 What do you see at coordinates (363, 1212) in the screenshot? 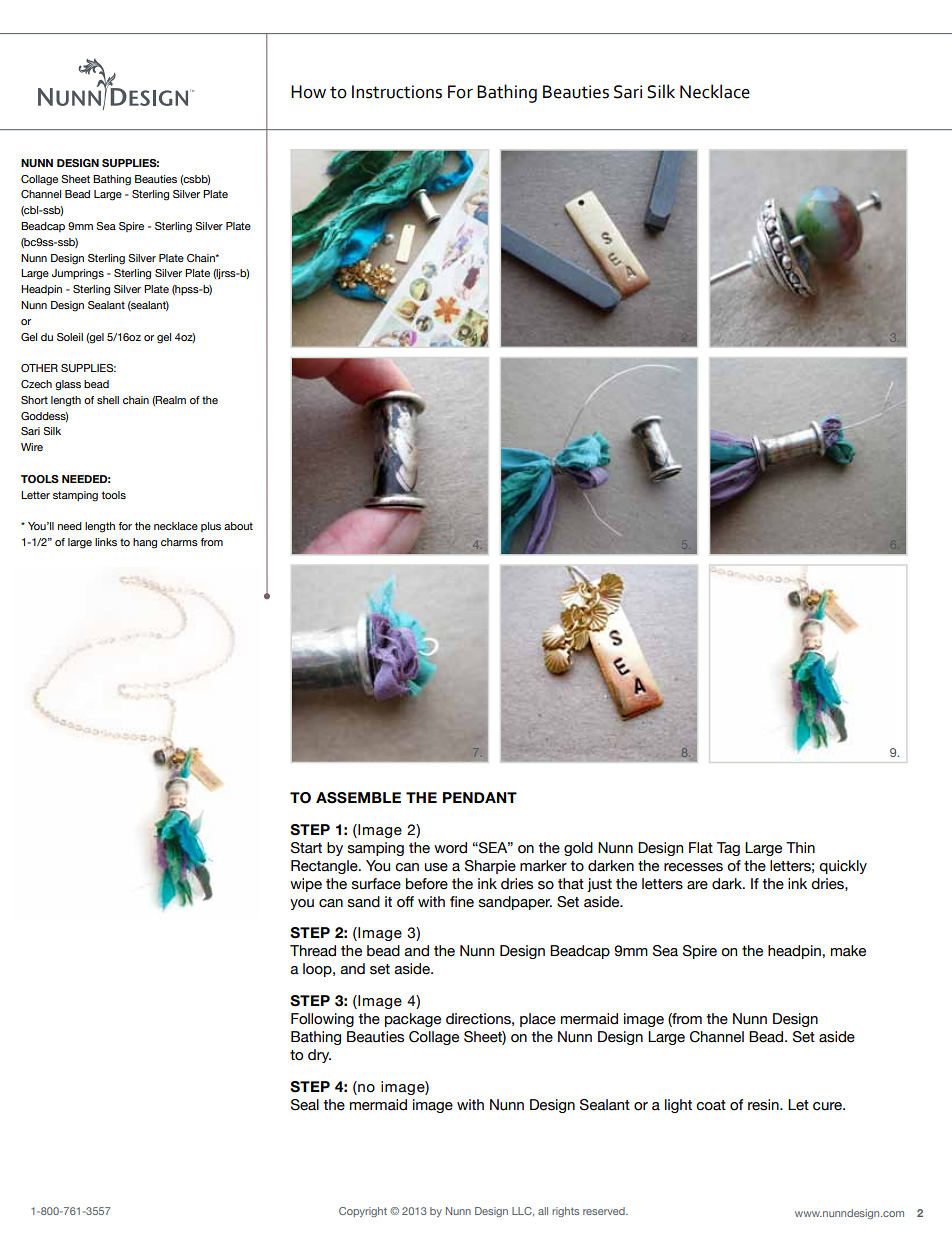
I see `Copyright` at bounding box center [363, 1212].
